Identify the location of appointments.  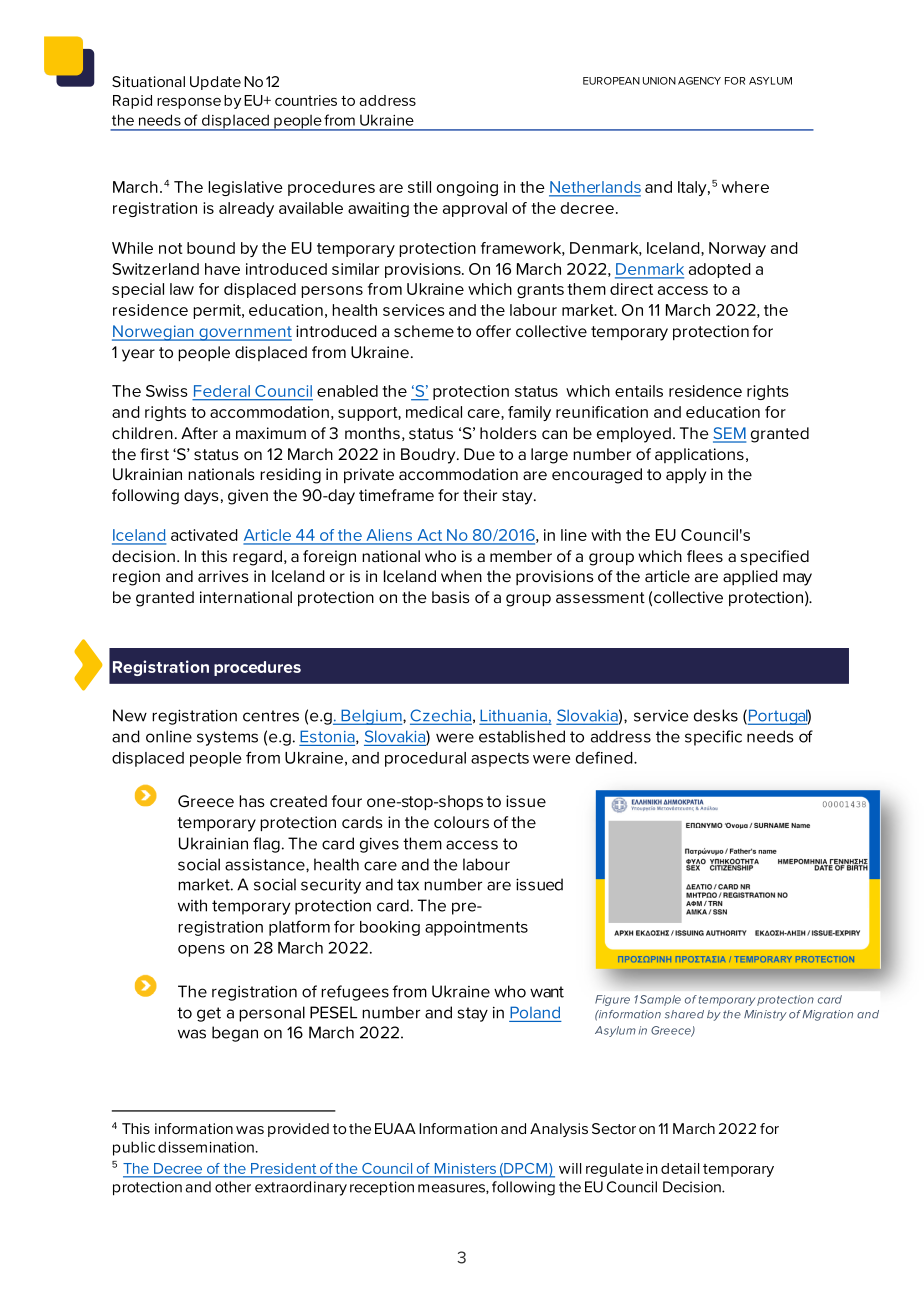
(476, 928).
